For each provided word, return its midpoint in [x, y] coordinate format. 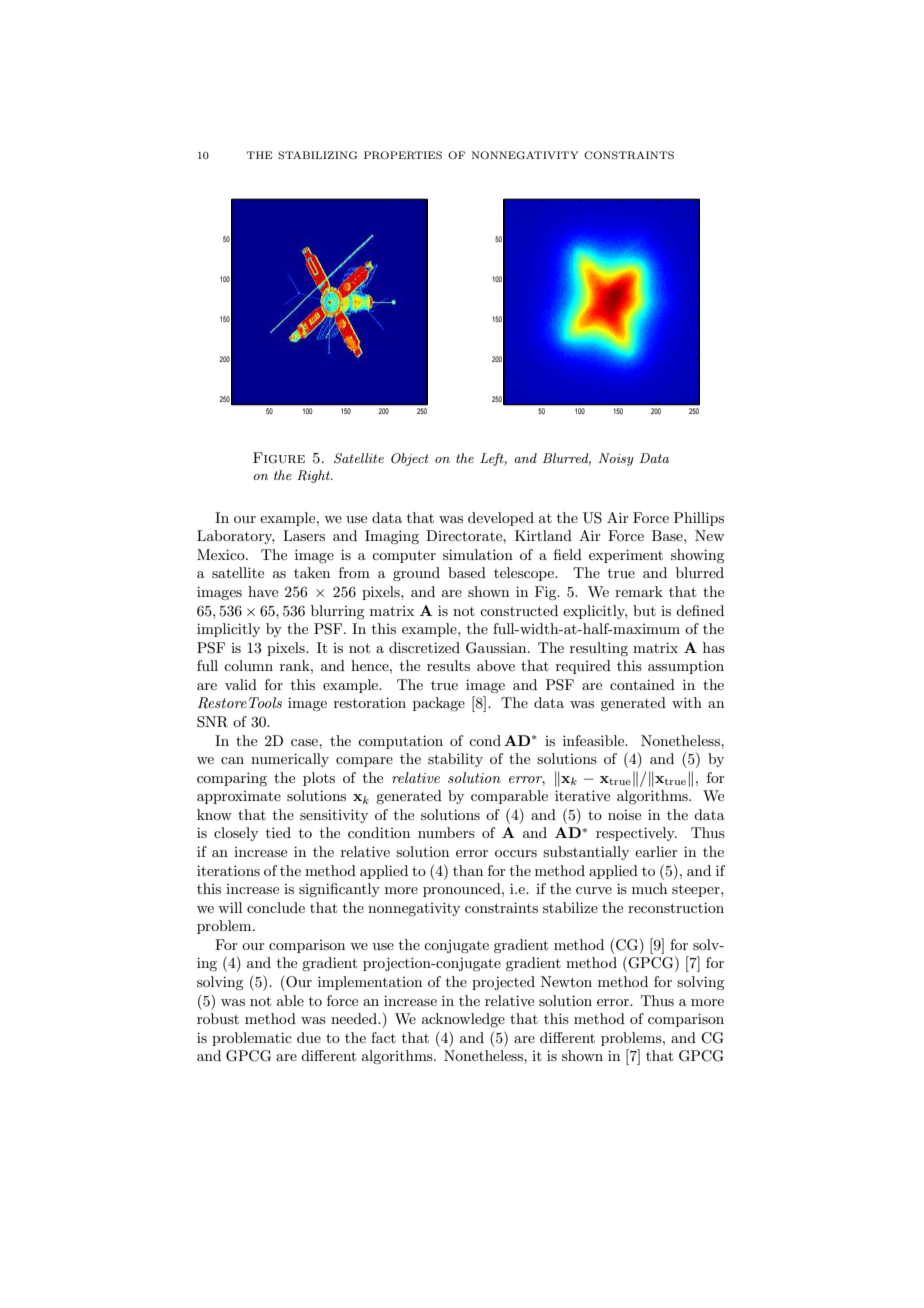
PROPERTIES [403, 155]
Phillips [699, 519]
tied [278, 832]
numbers [446, 832]
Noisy [616, 459]
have [263, 591]
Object [410, 459]
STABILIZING [317, 155]
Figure [279, 458]
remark [639, 591]
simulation [478, 554]
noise [624, 815]
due [309, 1037]
